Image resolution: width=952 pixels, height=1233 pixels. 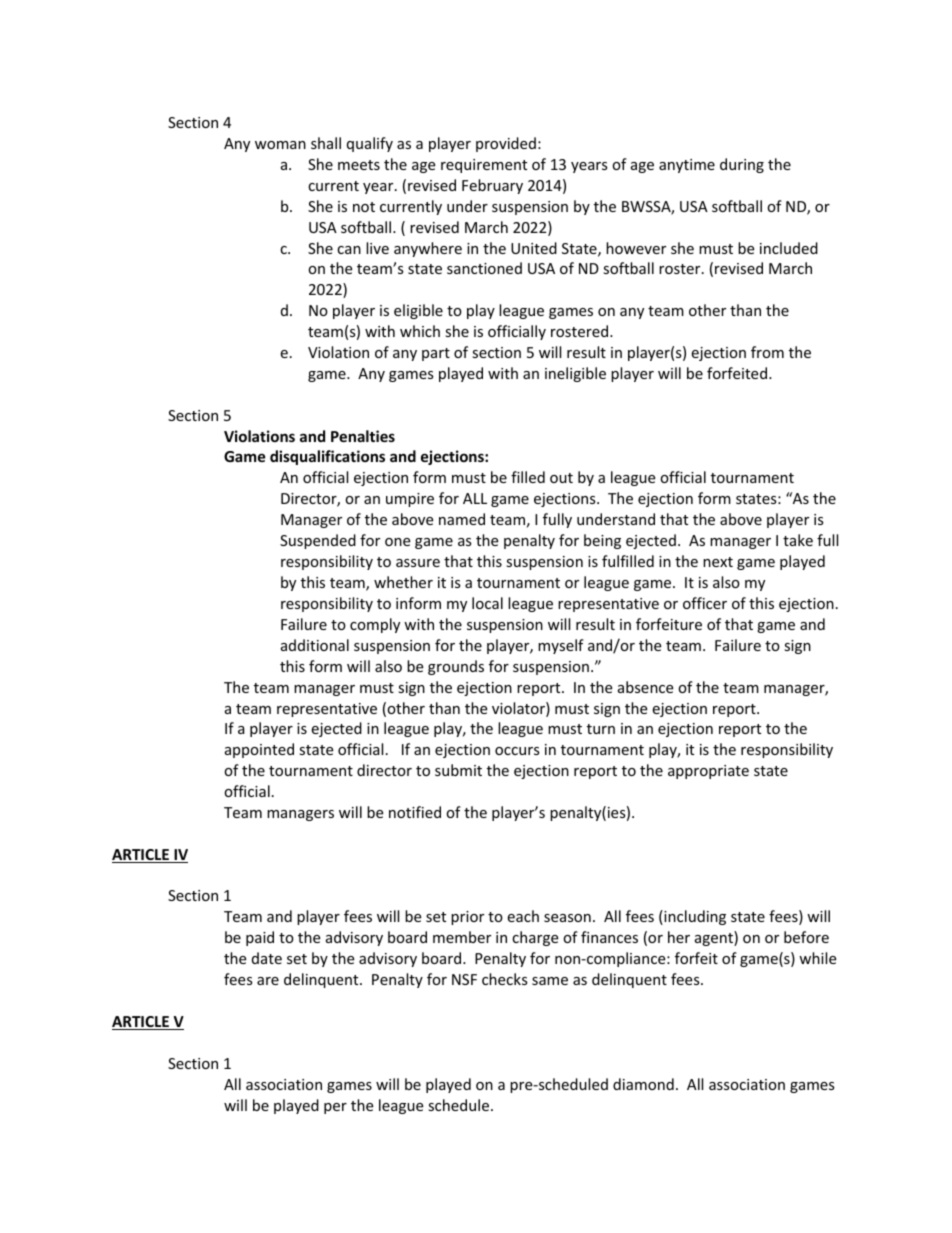 I want to click on each, so click(x=523, y=916).
